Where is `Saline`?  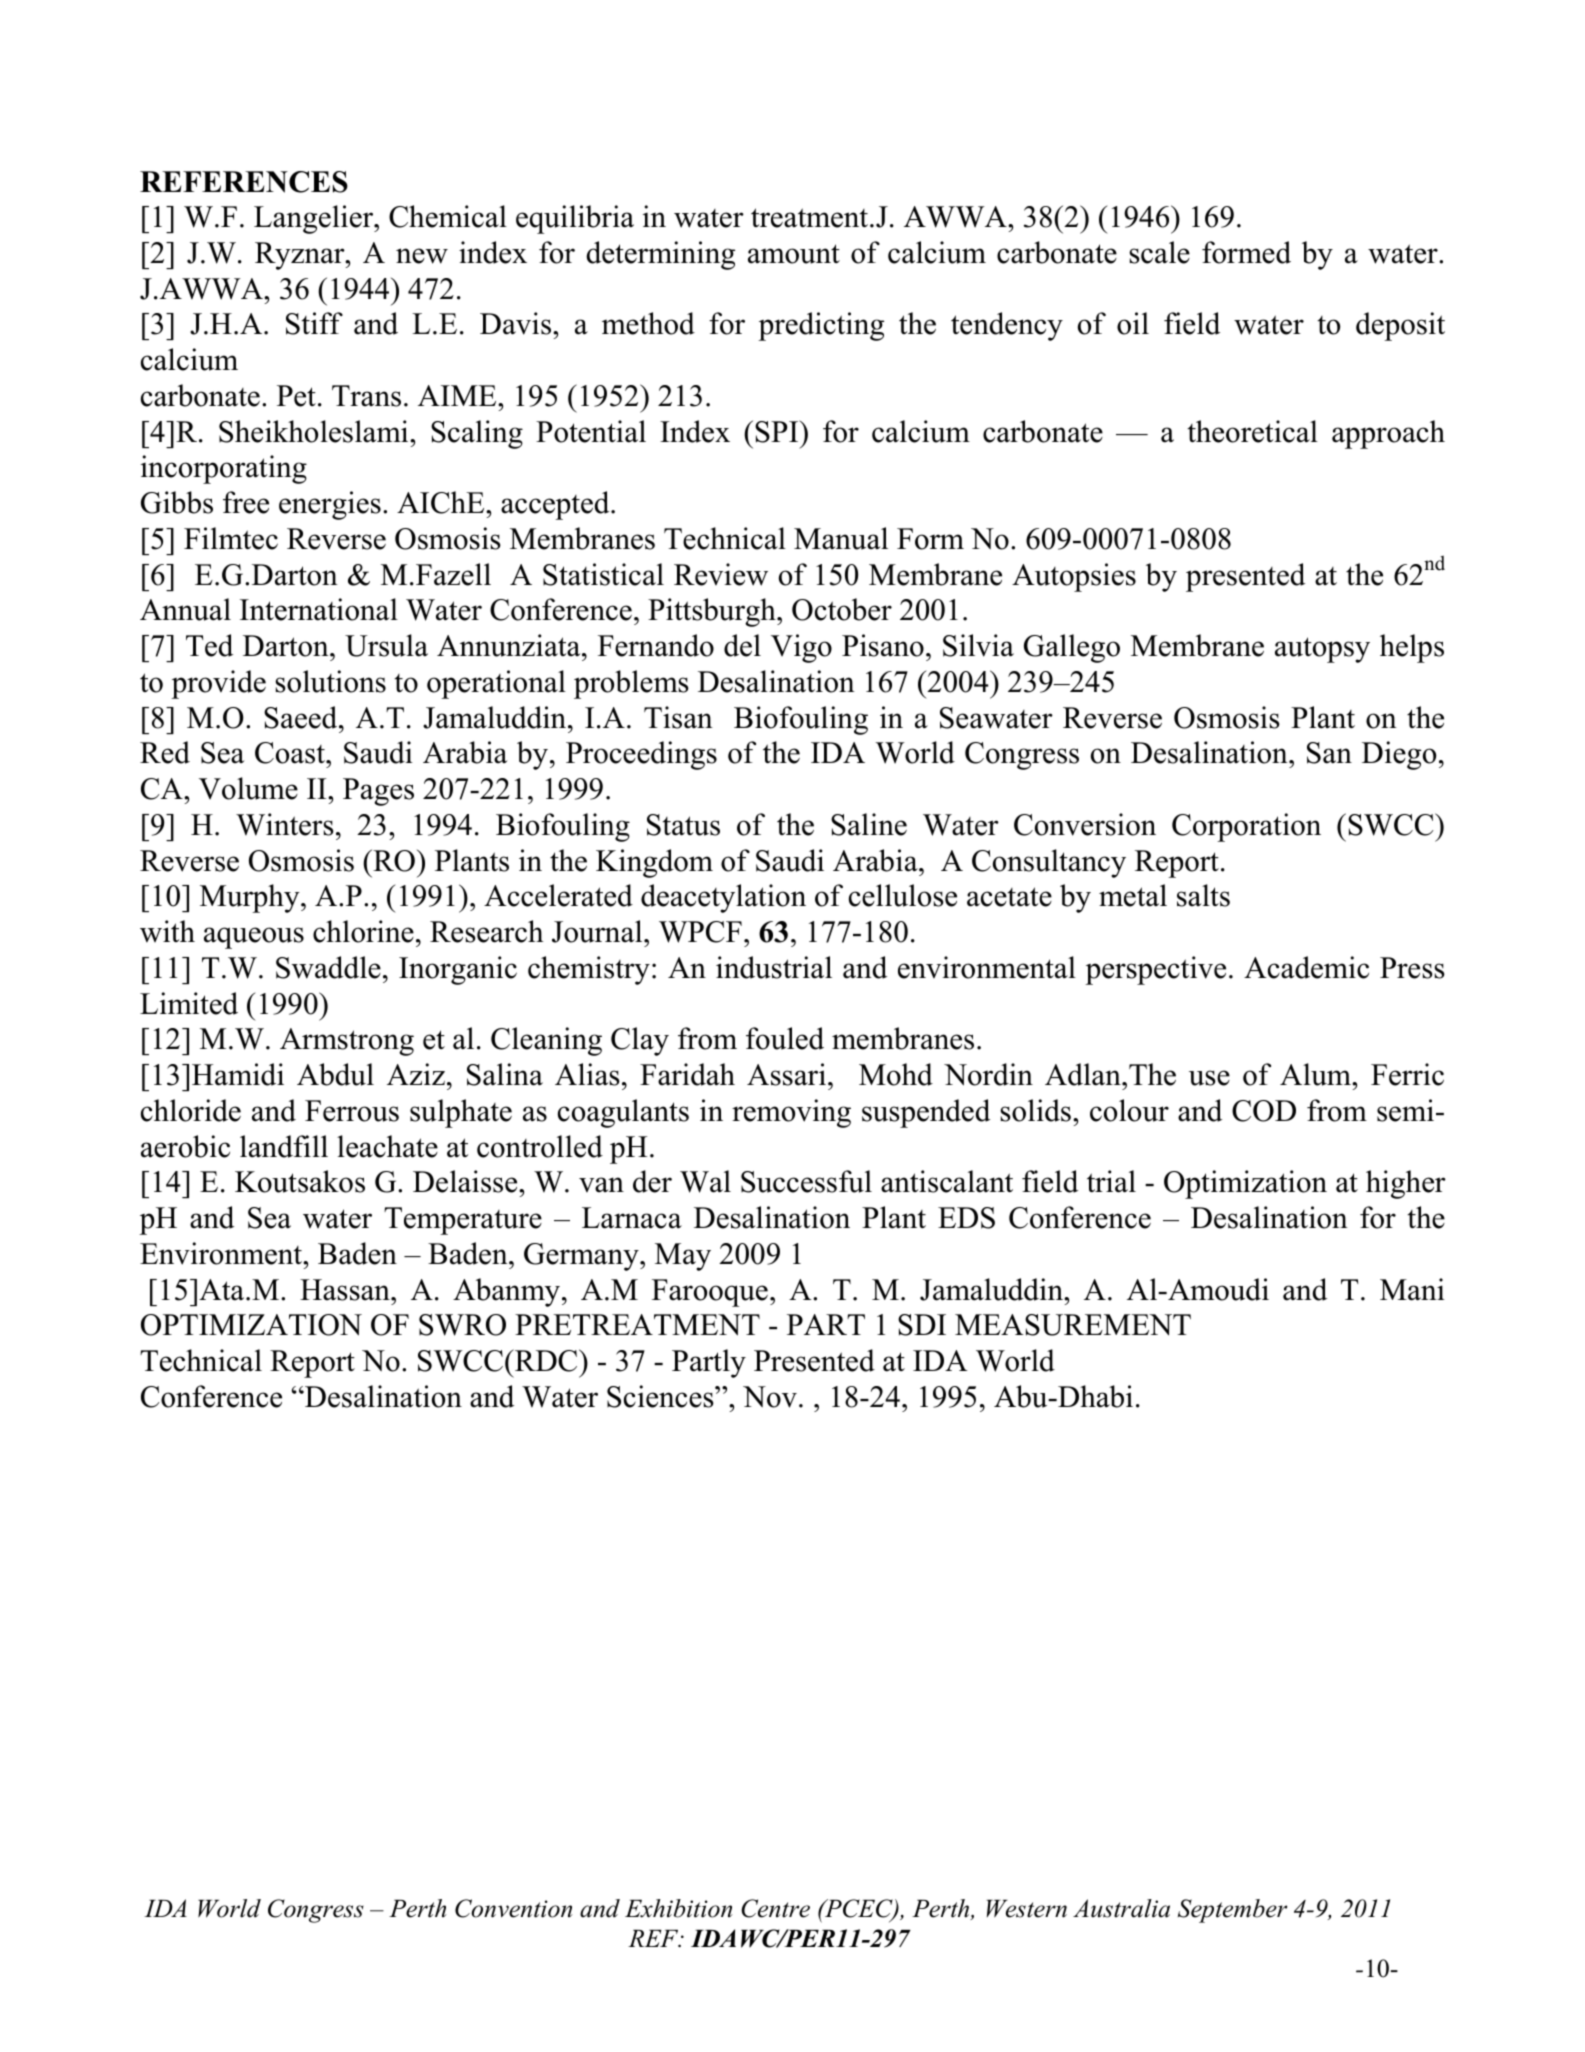
Saline is located at coordinates (869, 824).
